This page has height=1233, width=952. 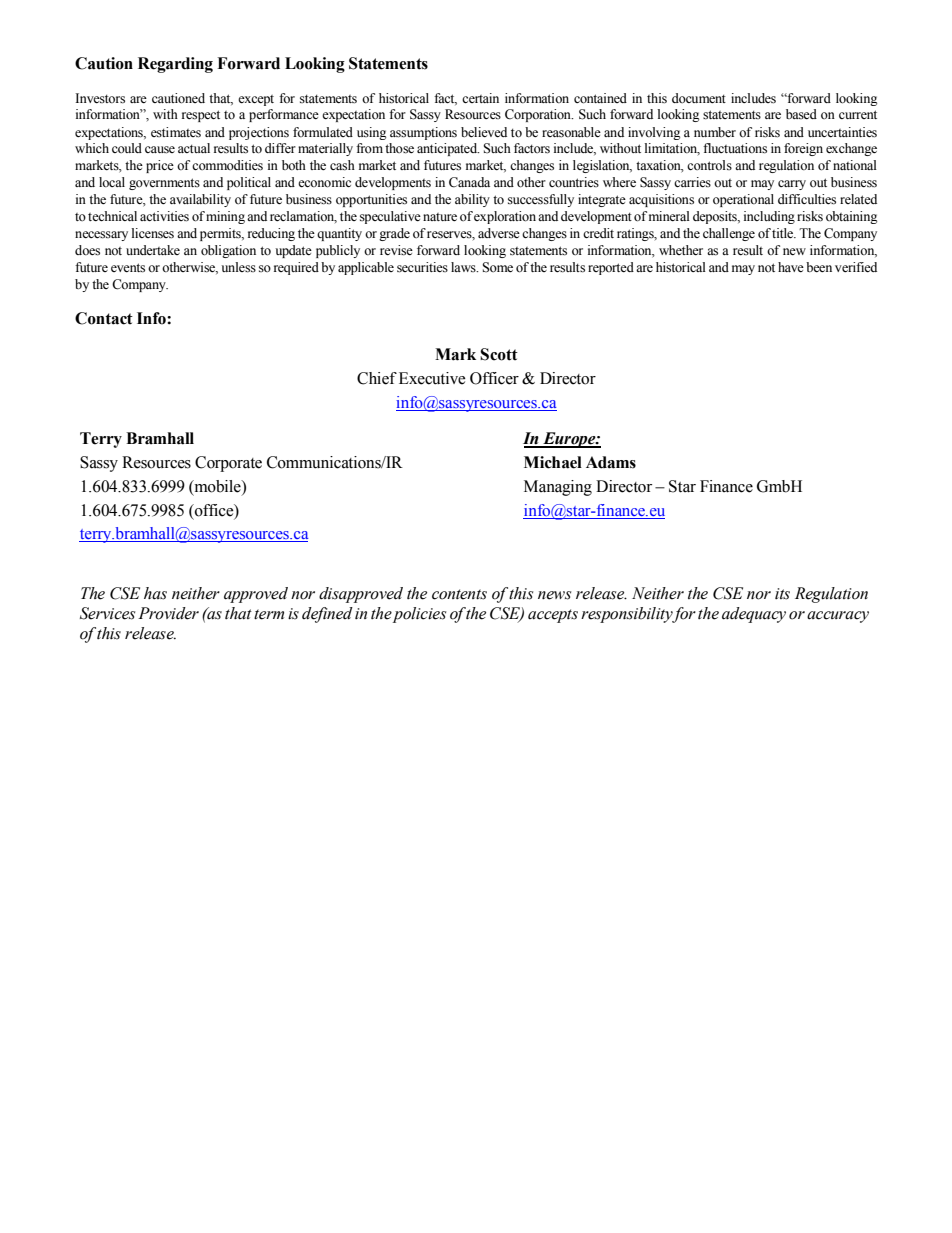 I want to click on Scott, so click(x=499, y=354).
